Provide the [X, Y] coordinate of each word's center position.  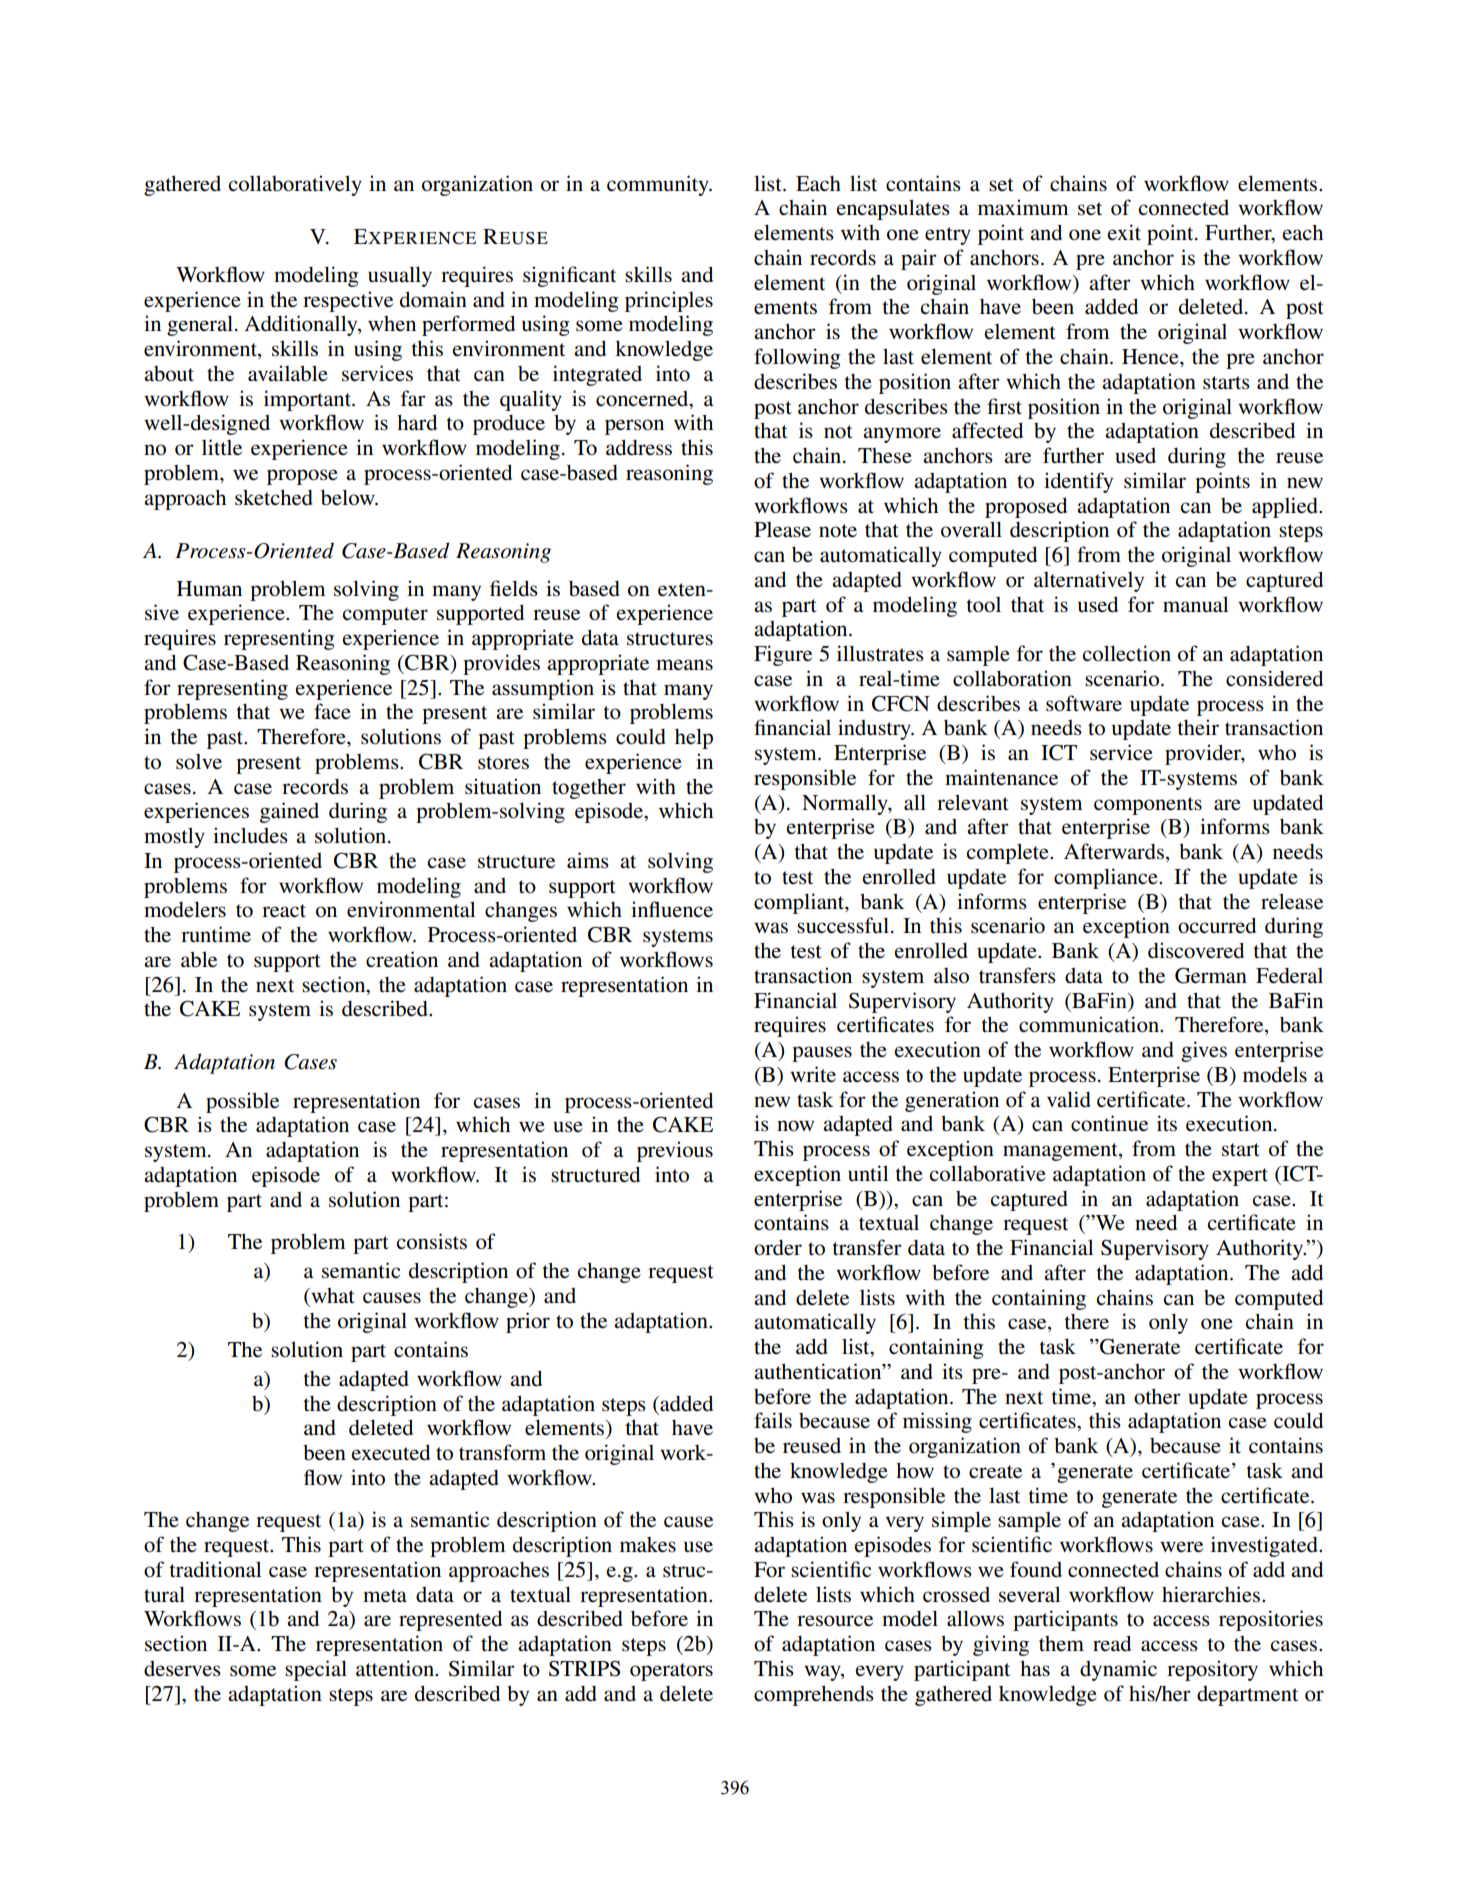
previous [675, 1151]
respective [348, 301]
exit [1124, 232]
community [659, 185]
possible [242, 1102]
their [1198, 727]
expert [1240, 1177]
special [316, 1670]
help [694, 738]
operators [671, 1672]
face [332, 711]
